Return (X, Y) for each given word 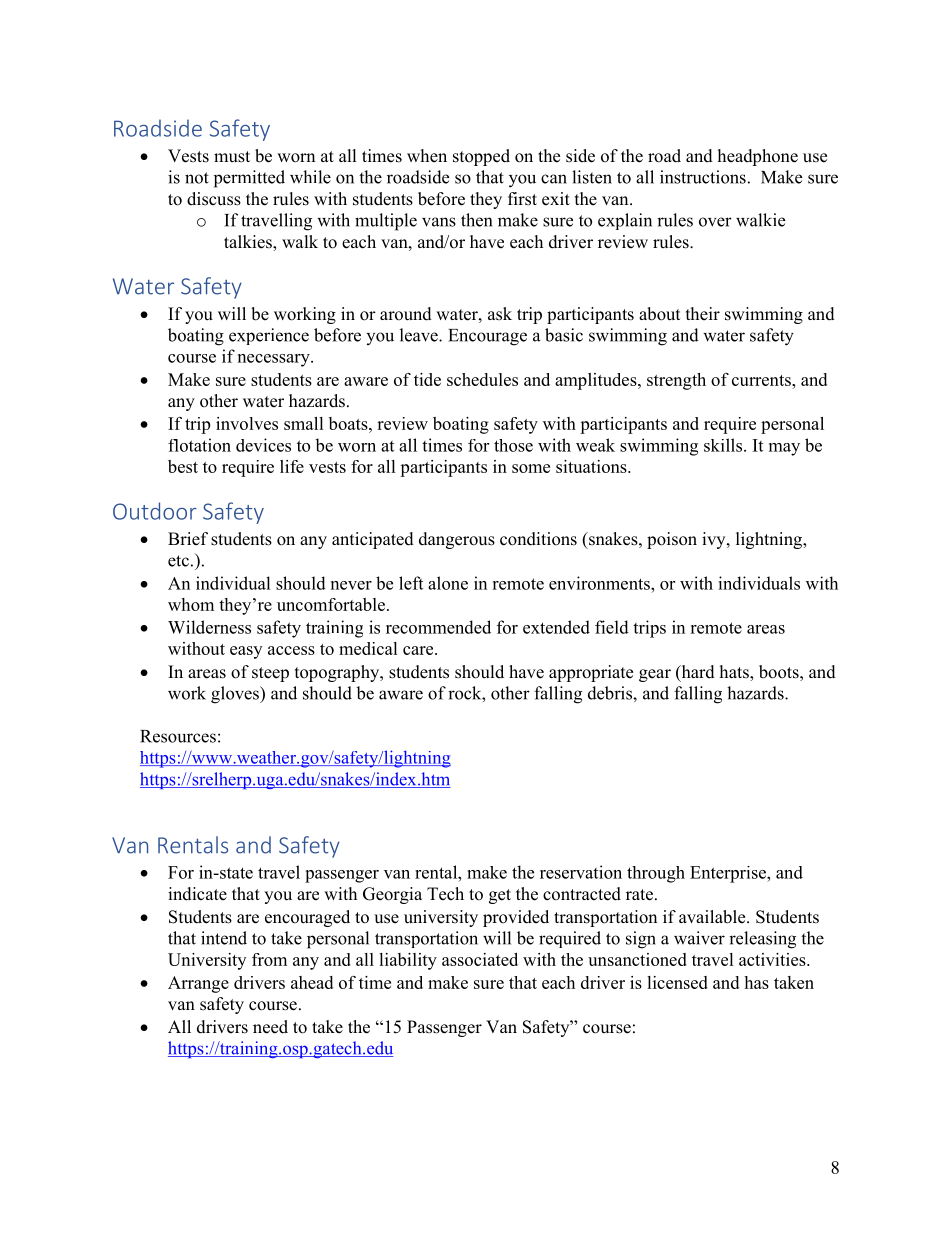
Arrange (198, 984)
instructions (703, 177)
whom (191, 604)
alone (448, 583)
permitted (249, 179)
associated (480, 959)
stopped (481, 157)
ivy (715, 540)
